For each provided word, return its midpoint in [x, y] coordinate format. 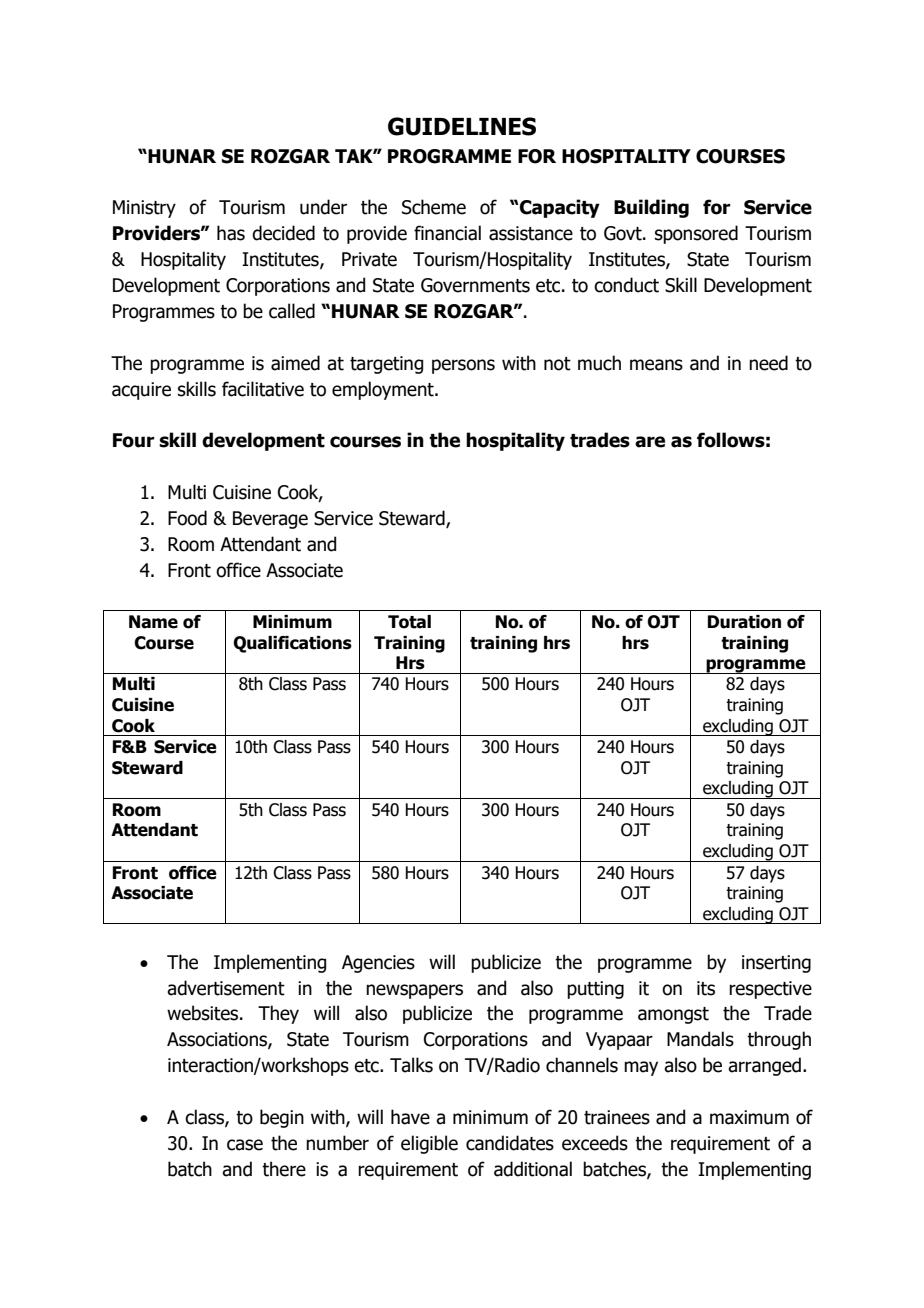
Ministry [144, 209]
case [245, 1145]
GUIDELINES [462, 126]
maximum [749, 1117]
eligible [429, 1144]
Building [651, 208]
